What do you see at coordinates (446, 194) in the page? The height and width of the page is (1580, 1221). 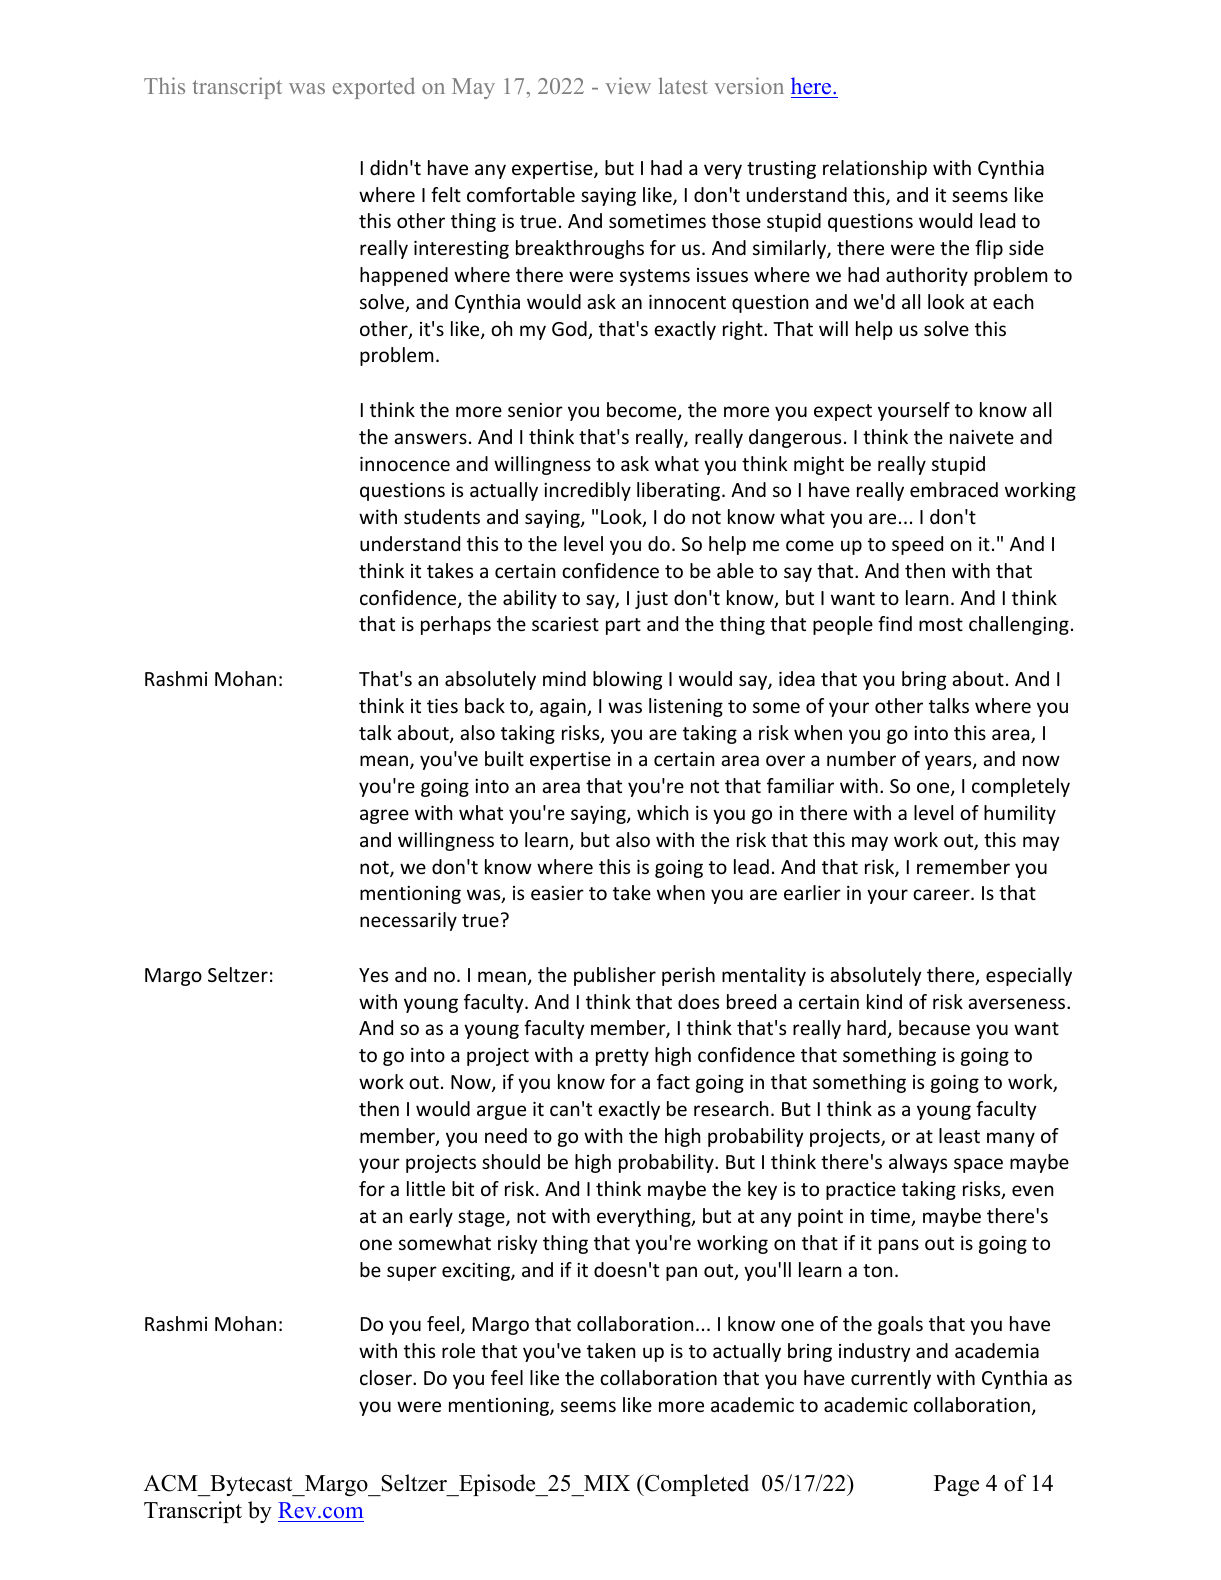 I see `felt` at bounding box center [446, 194].
